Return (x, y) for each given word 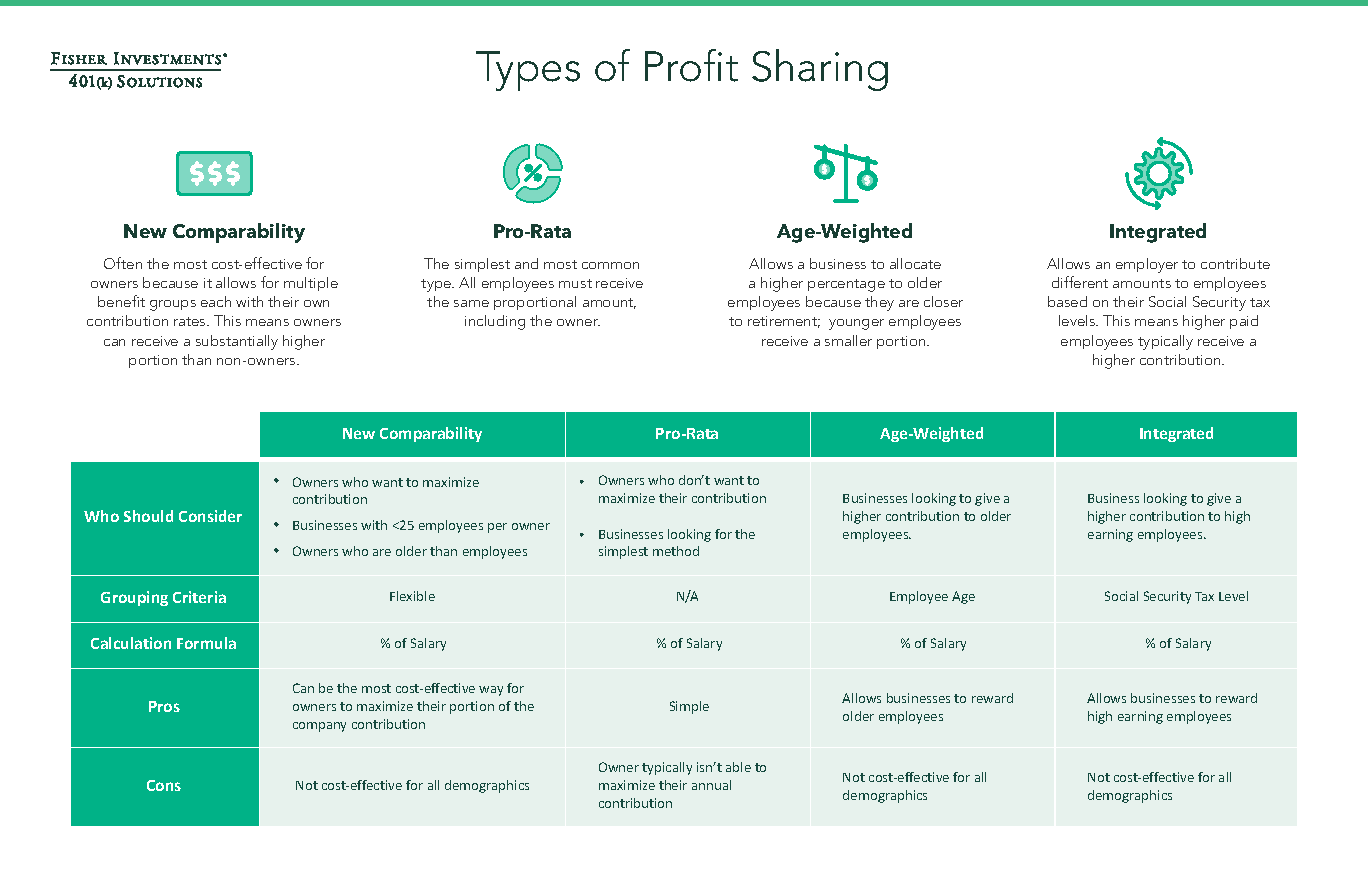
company (319, 727)
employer (1147, 265)
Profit (691, 65)
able (738, 767)
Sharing (820, 70)
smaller (848, 340)
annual (711, 785)
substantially (237, 342)
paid (1244, 322)
